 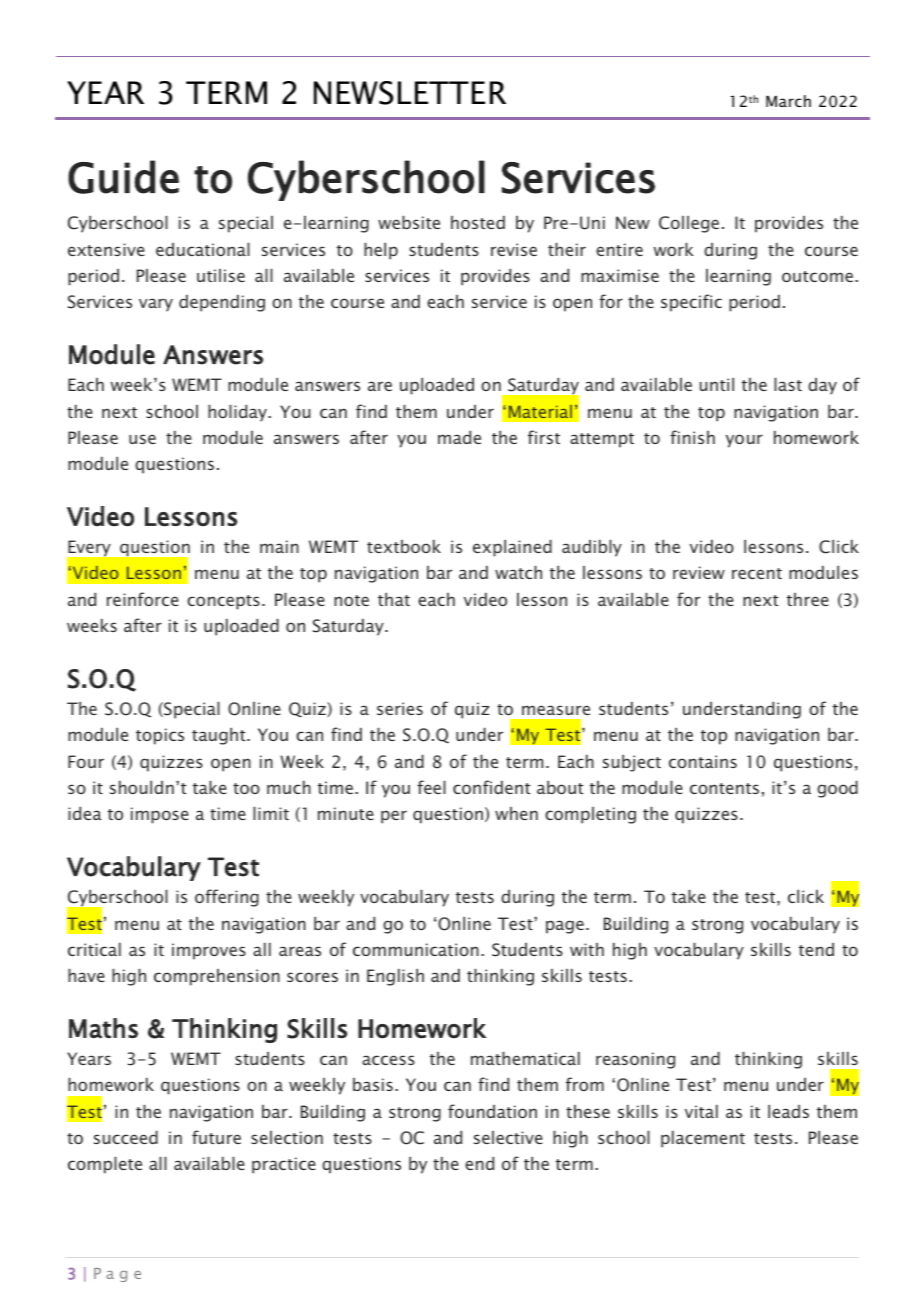 I want to click on March, so click(x=788, y=101).
